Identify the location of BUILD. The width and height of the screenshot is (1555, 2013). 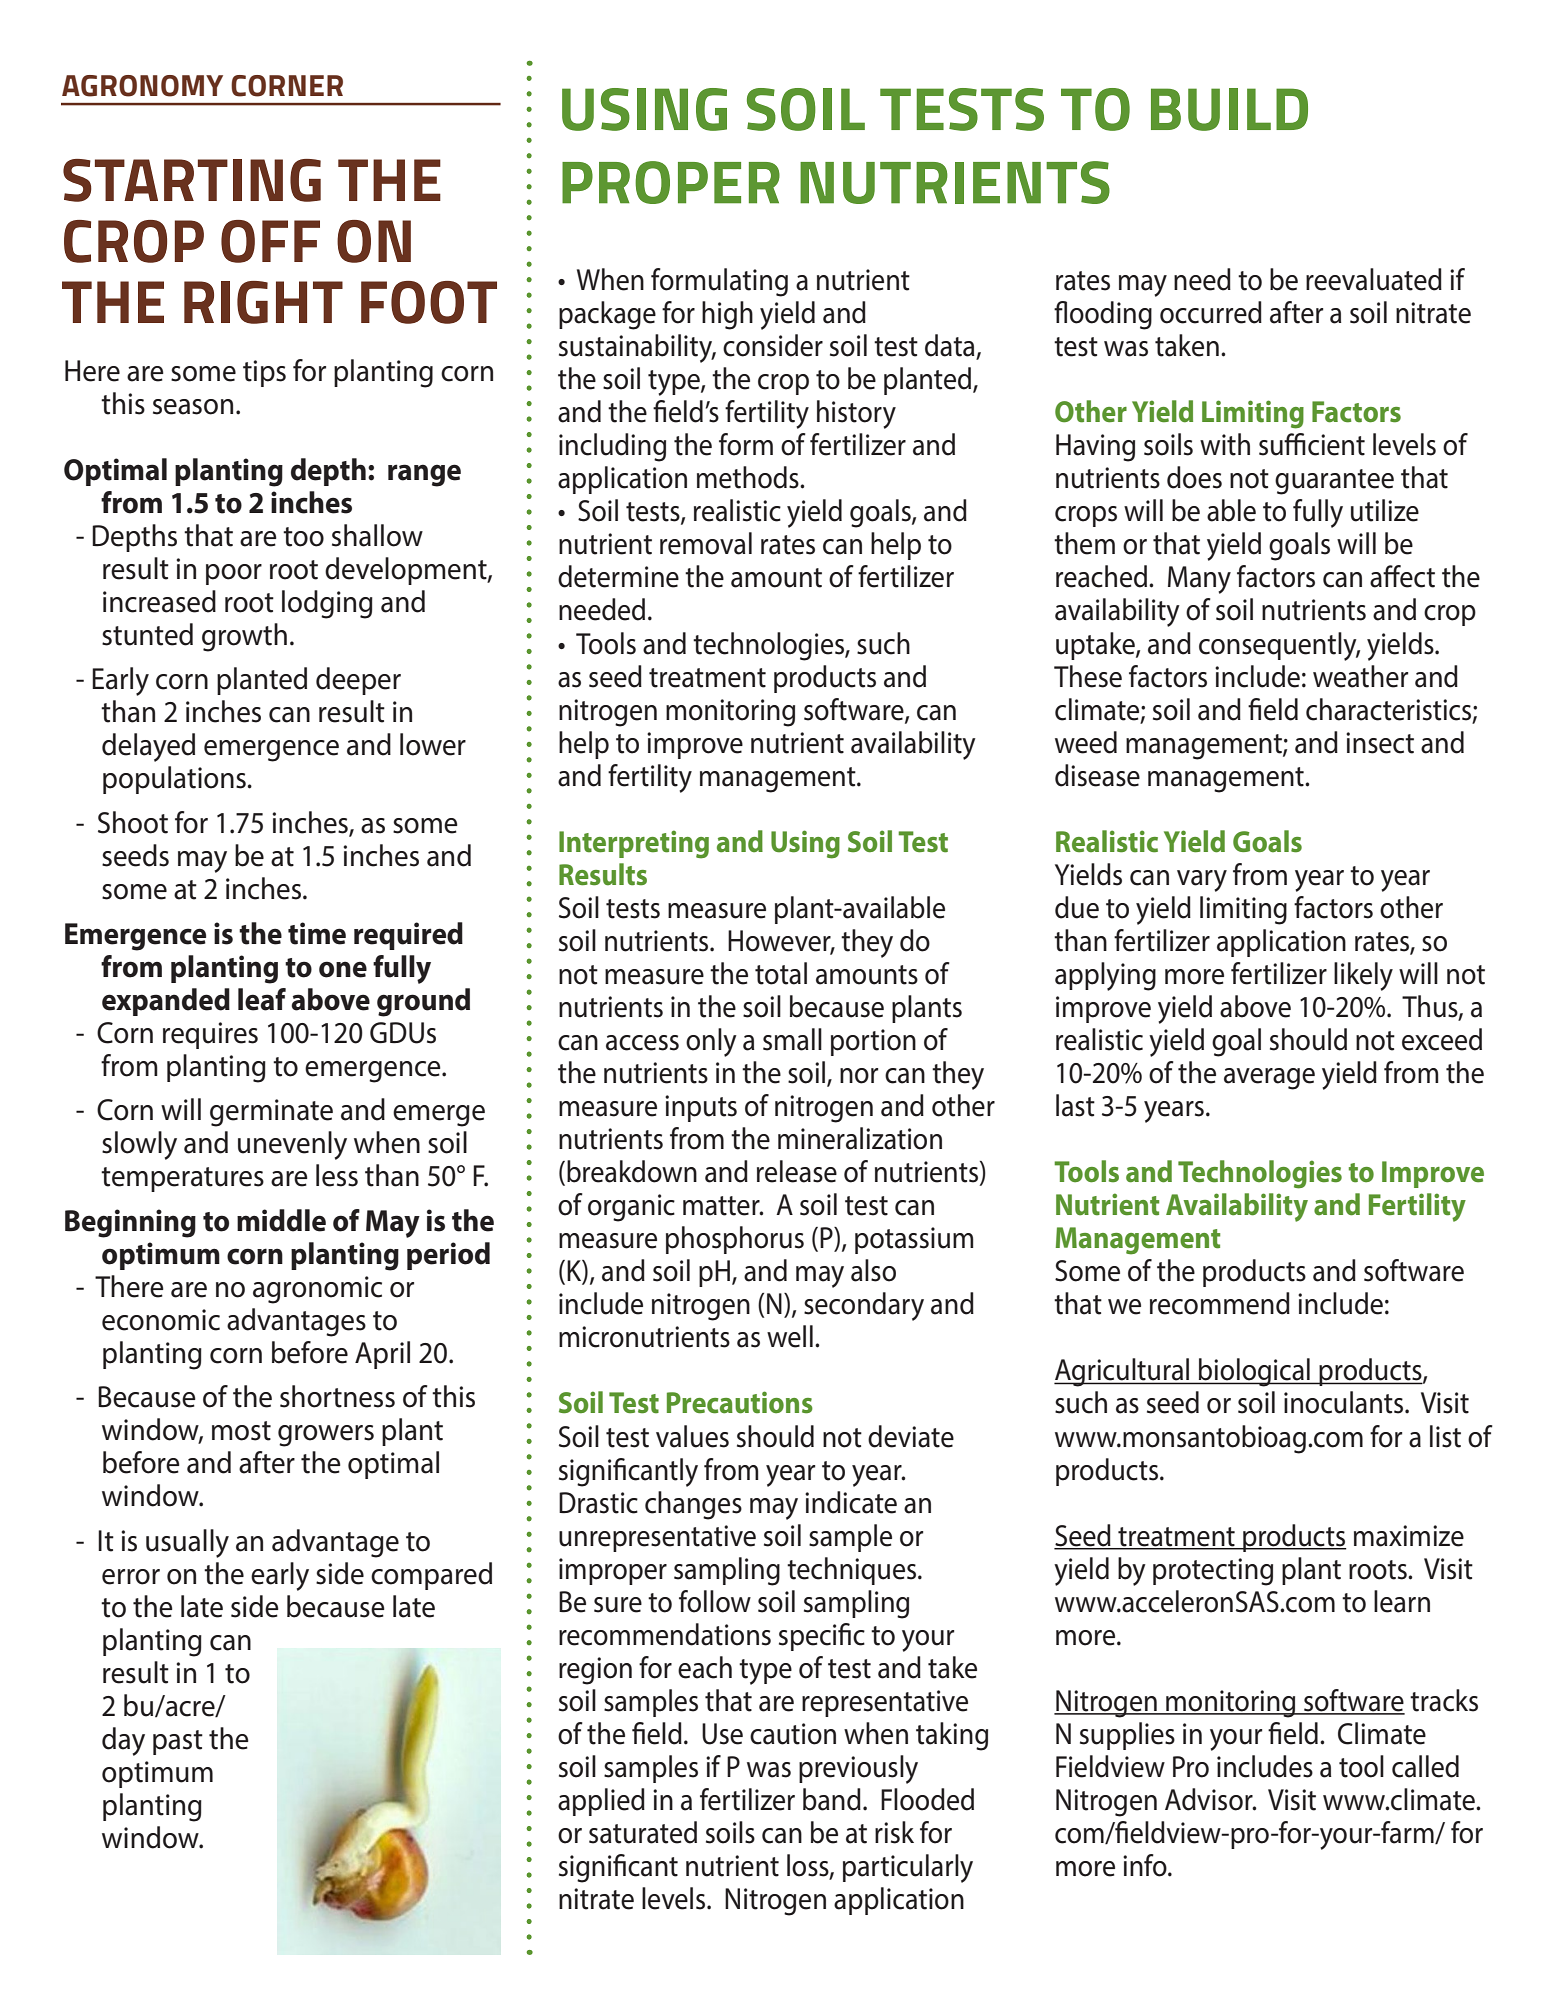
(1229, 109).
